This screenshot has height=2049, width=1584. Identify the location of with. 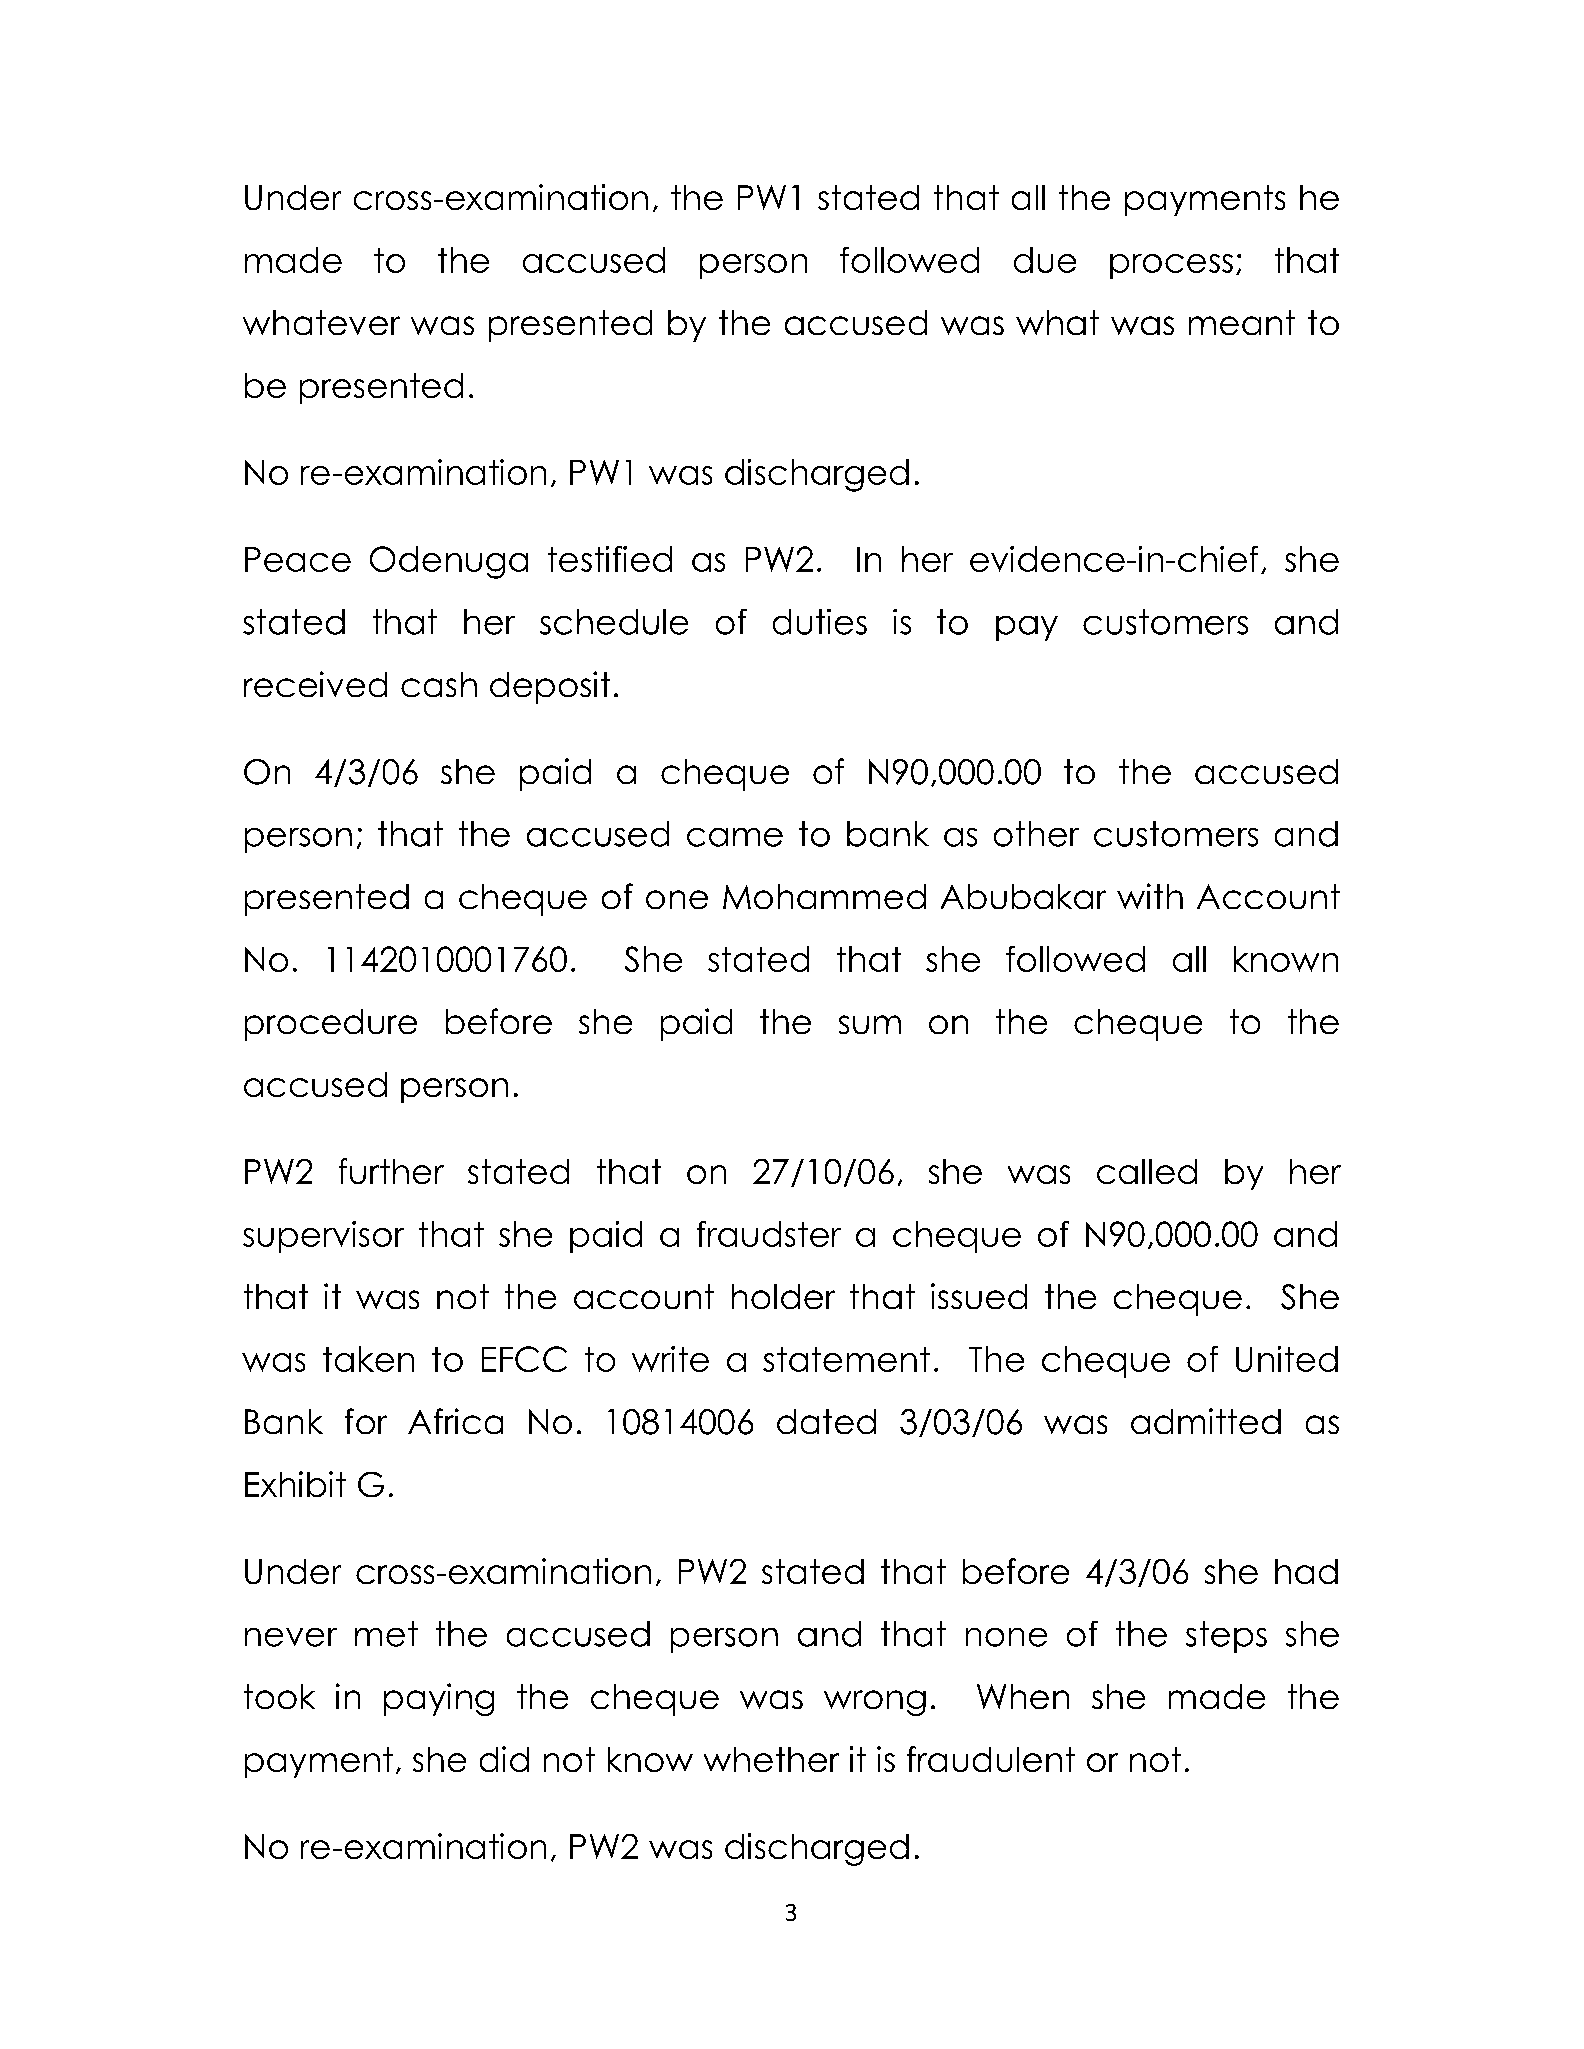
(1150, 896).
